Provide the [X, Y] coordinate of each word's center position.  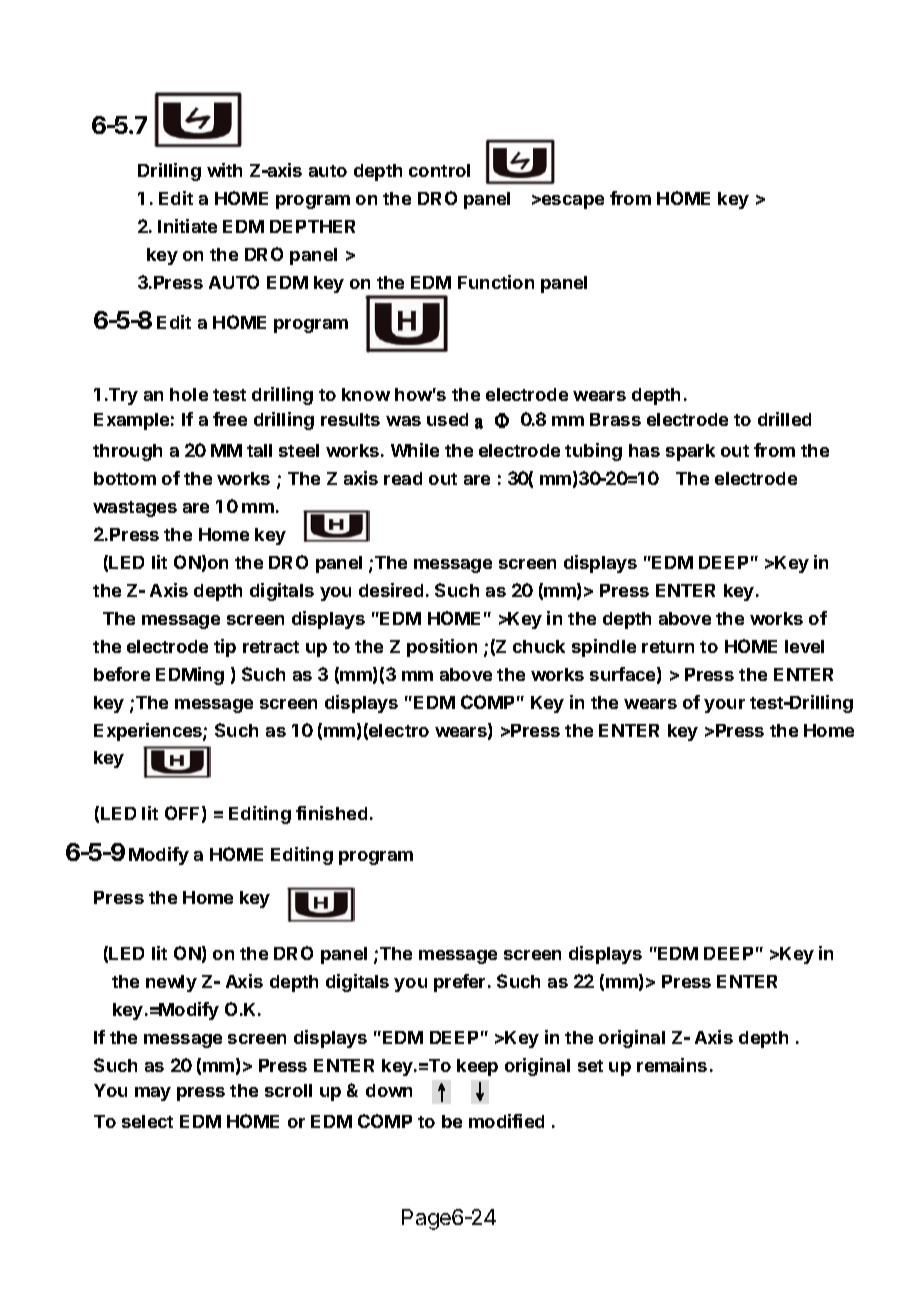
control [439, 170]
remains [672, 1065]
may [153, 1094]
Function [496, 282]
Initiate [187, 226]
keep [477, 1067]
